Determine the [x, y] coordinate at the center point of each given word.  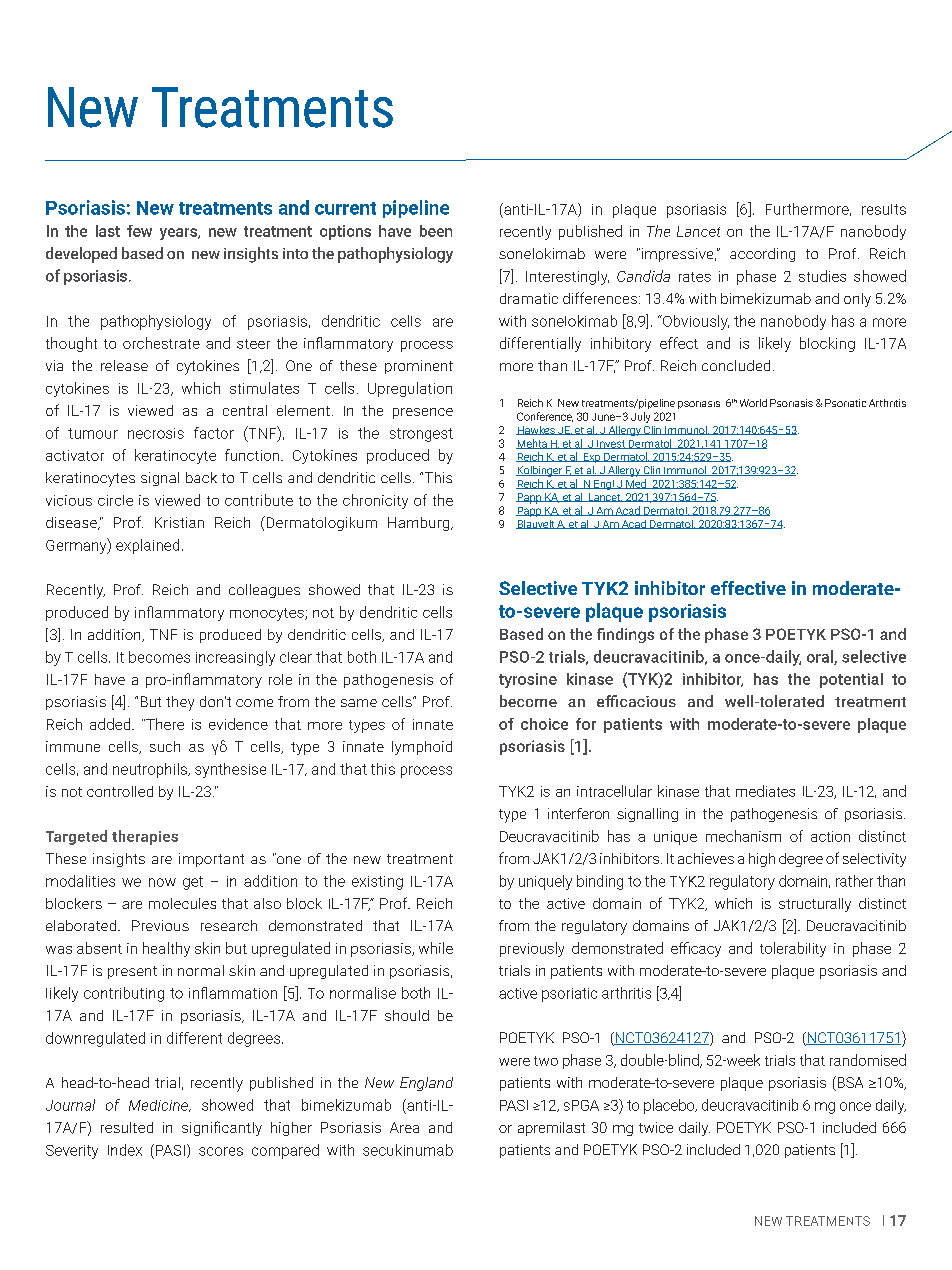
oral [821, 657]
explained [147, 546]
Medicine [159, 1106]
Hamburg [420, 524]
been [436, 231]
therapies [145, 837]
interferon [578, 813]
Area [404, 1127]
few [139, 231]
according [762, 255]
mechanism [743, 836]
